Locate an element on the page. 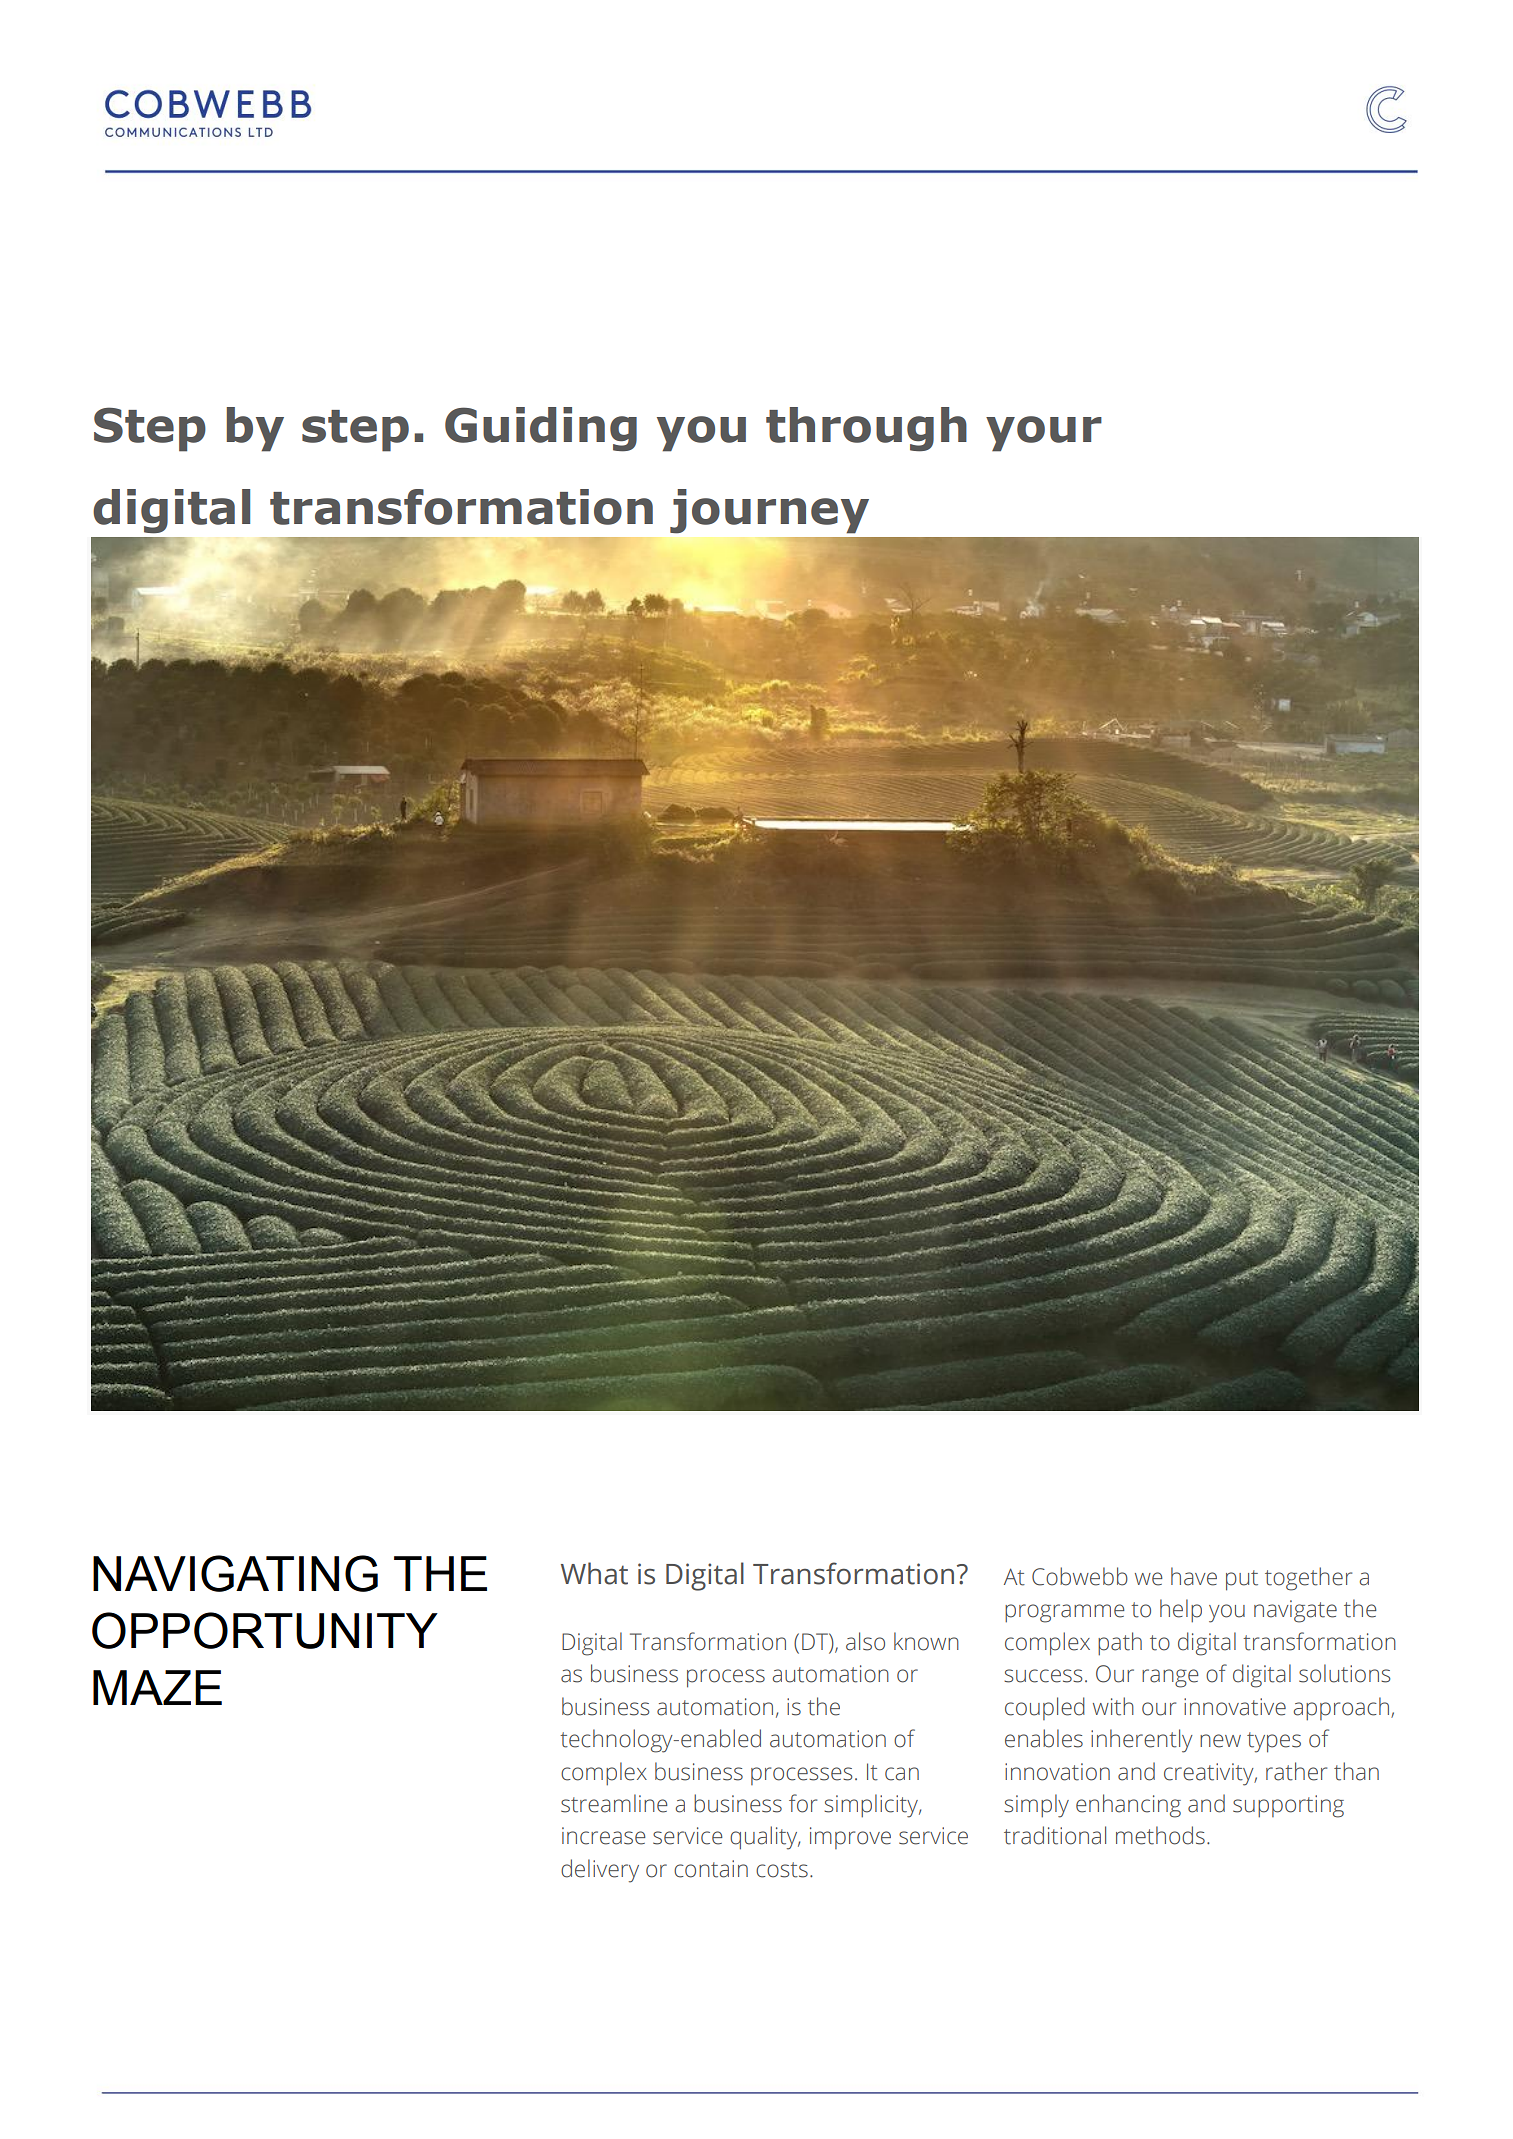 The width and height of the image is (1513, 2139). quality is located at coordinates (765, 1838).
